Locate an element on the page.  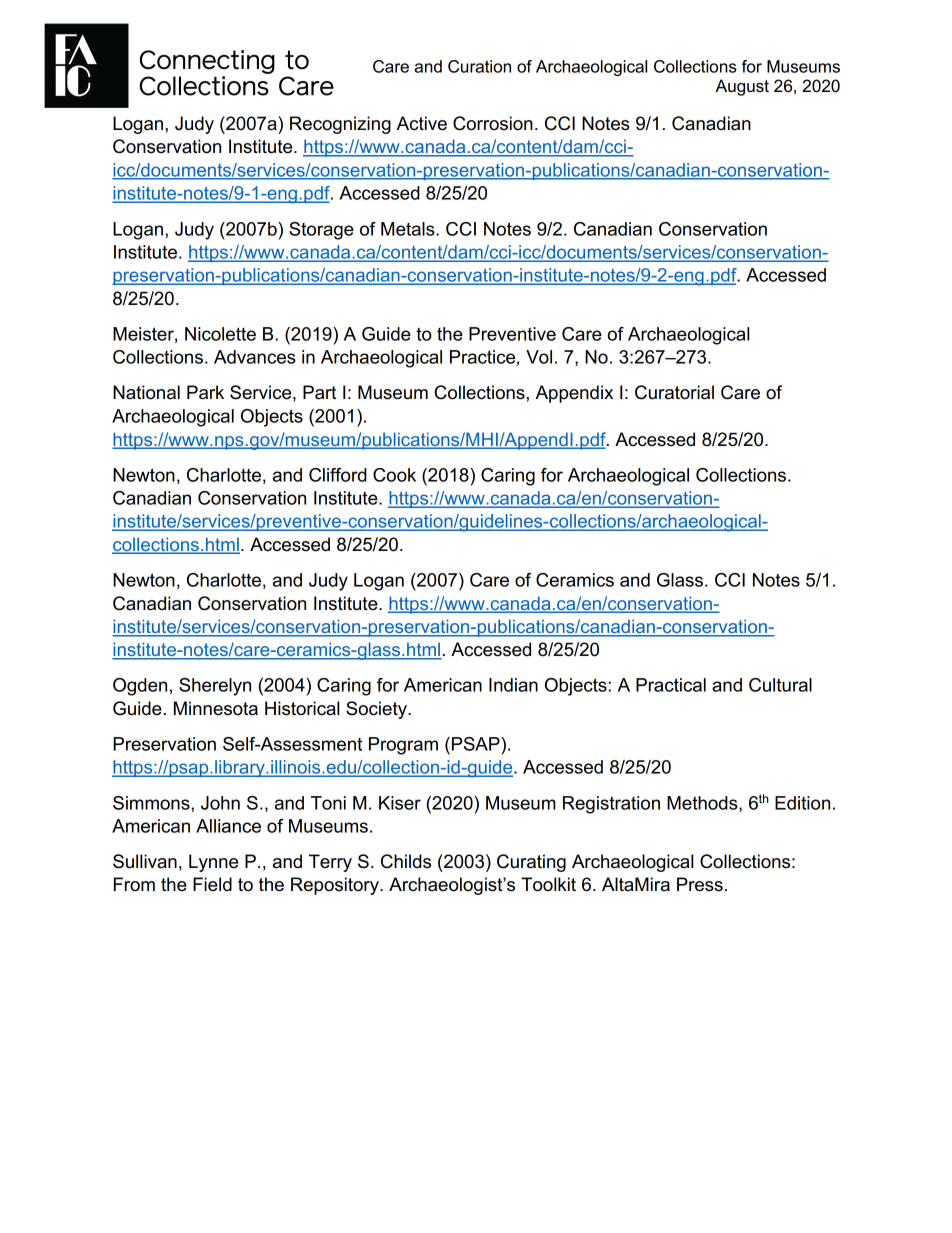
Recognizing is located at coordinates (340, 125).
